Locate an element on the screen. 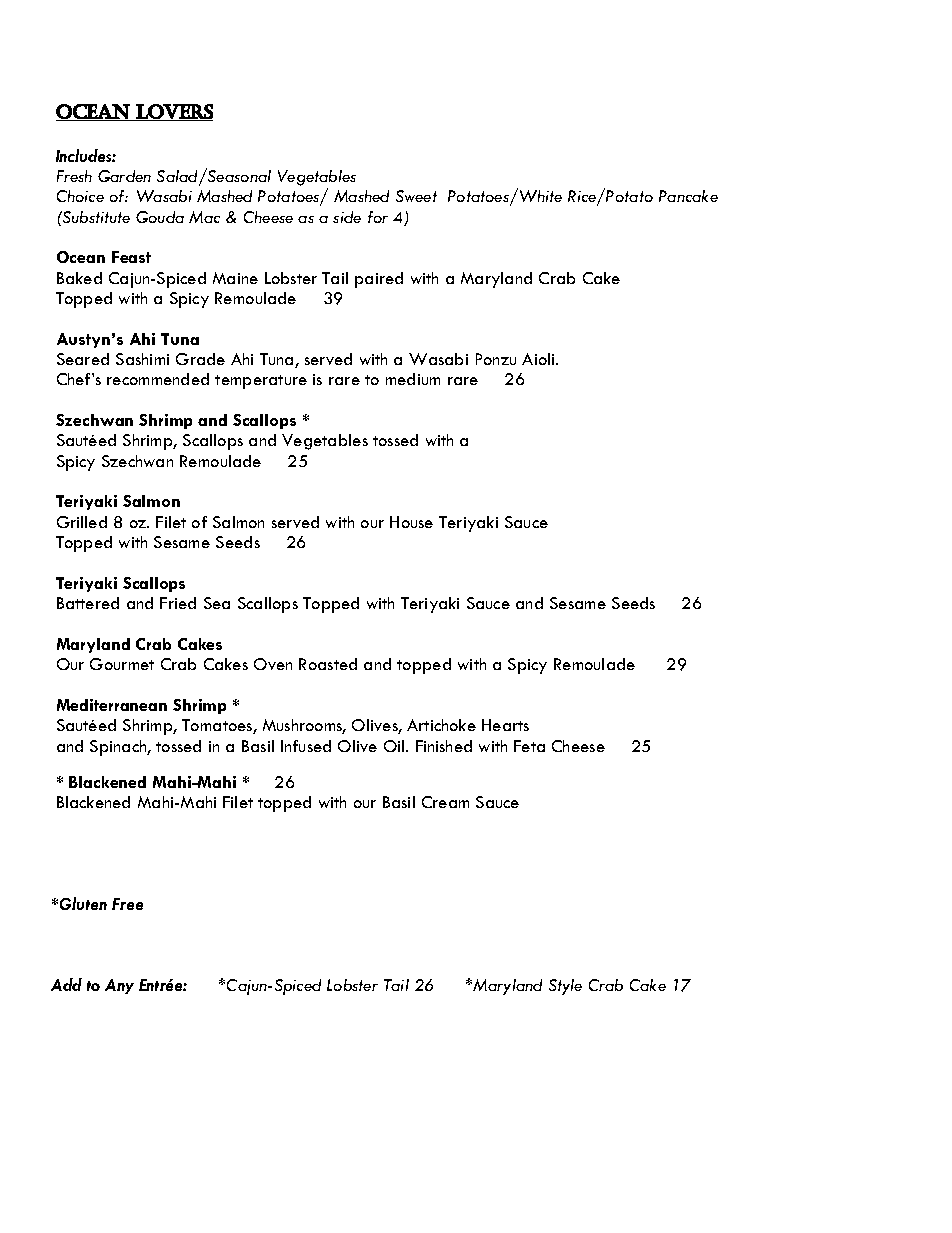  House is located at coordinates (411, 522).
